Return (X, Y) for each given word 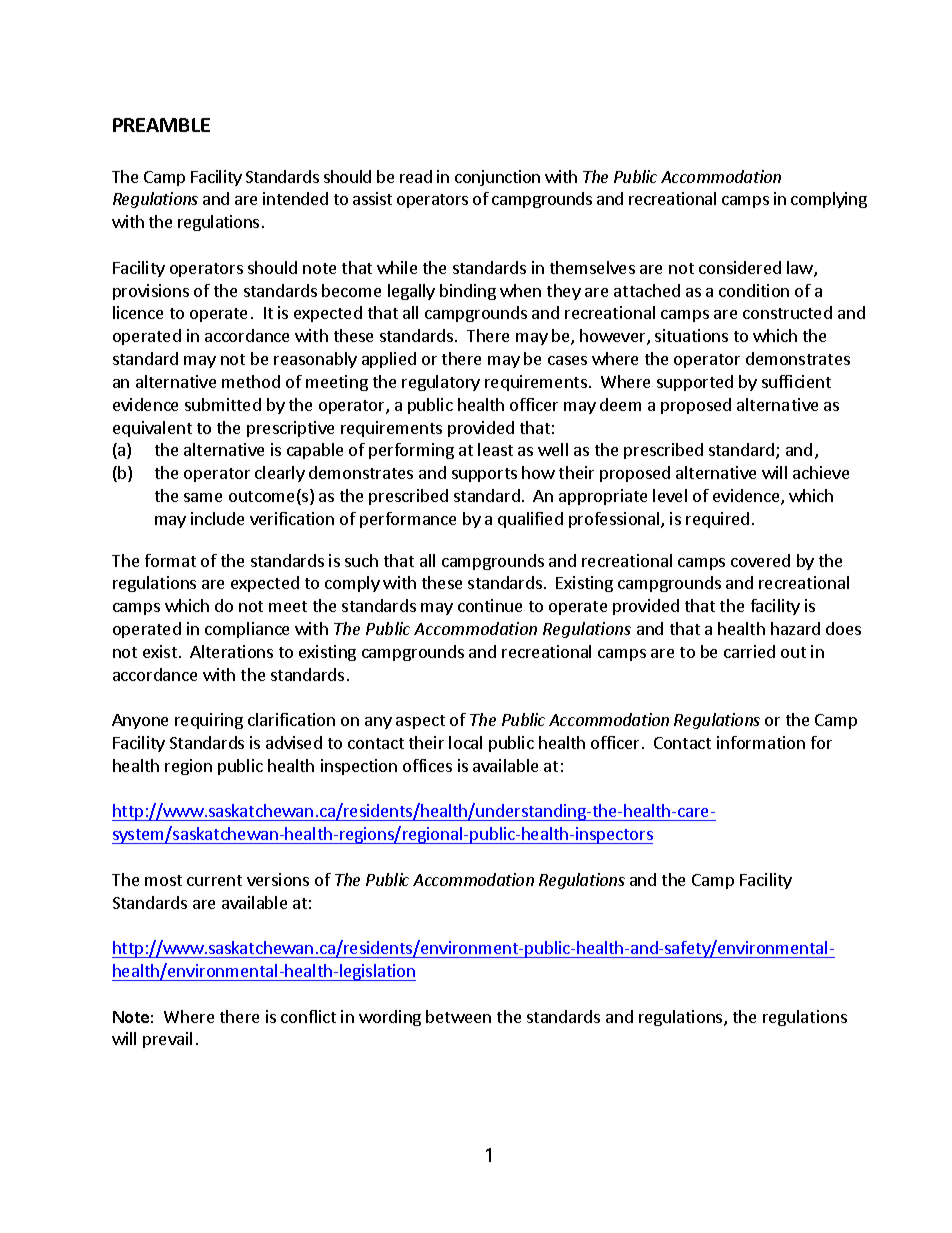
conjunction (497, 178)
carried (749, 651)
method (251, 381)
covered (760, 560)
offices (427, 765)
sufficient (796, 381)
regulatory (441, 383)
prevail (167, 1040)
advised (294, 742)
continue (490, 605)
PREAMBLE (161, 125)
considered (740, 267)
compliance (247, 630)
